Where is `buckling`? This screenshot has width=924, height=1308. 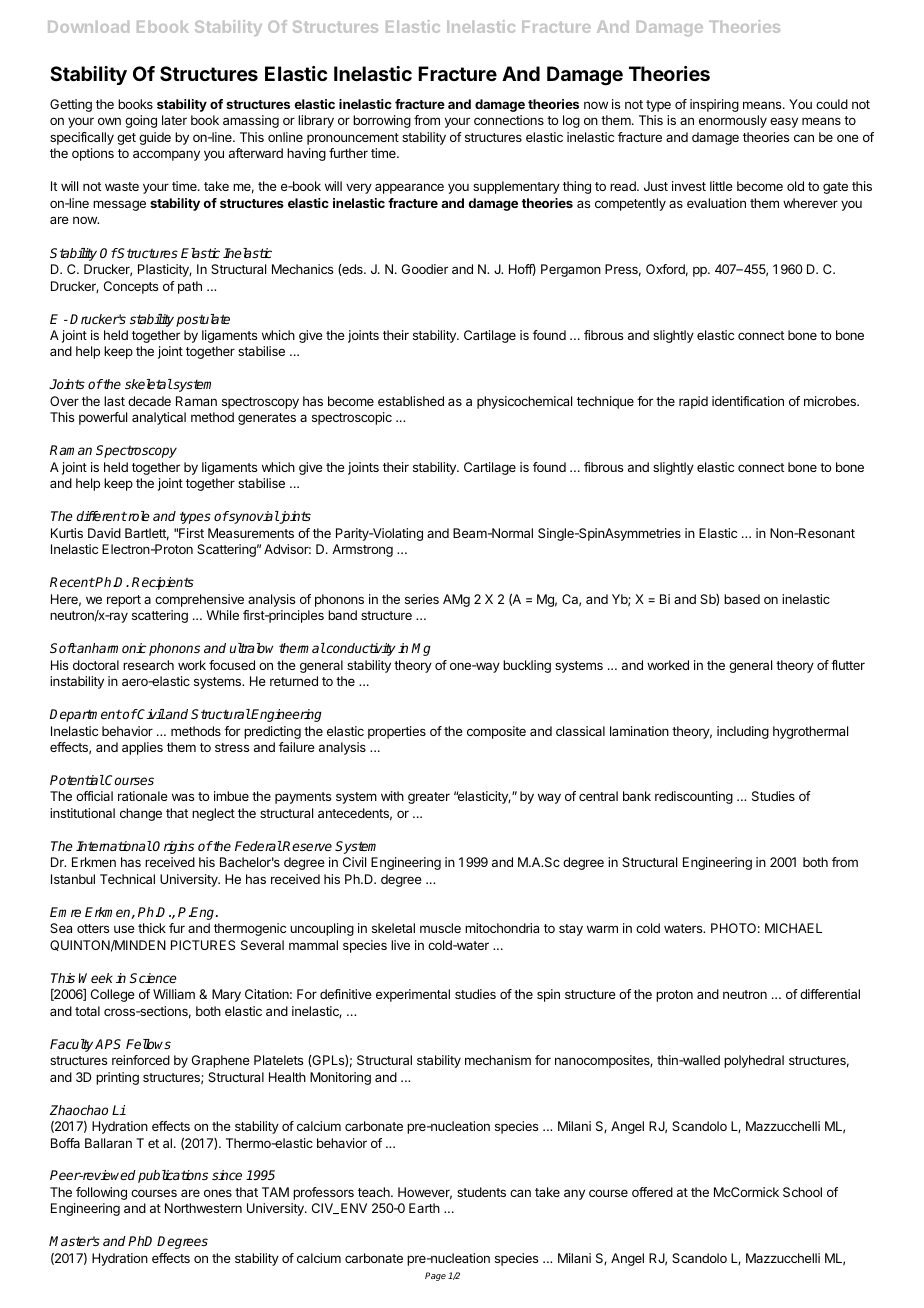 buckling is located at coordinates (527, 666).
